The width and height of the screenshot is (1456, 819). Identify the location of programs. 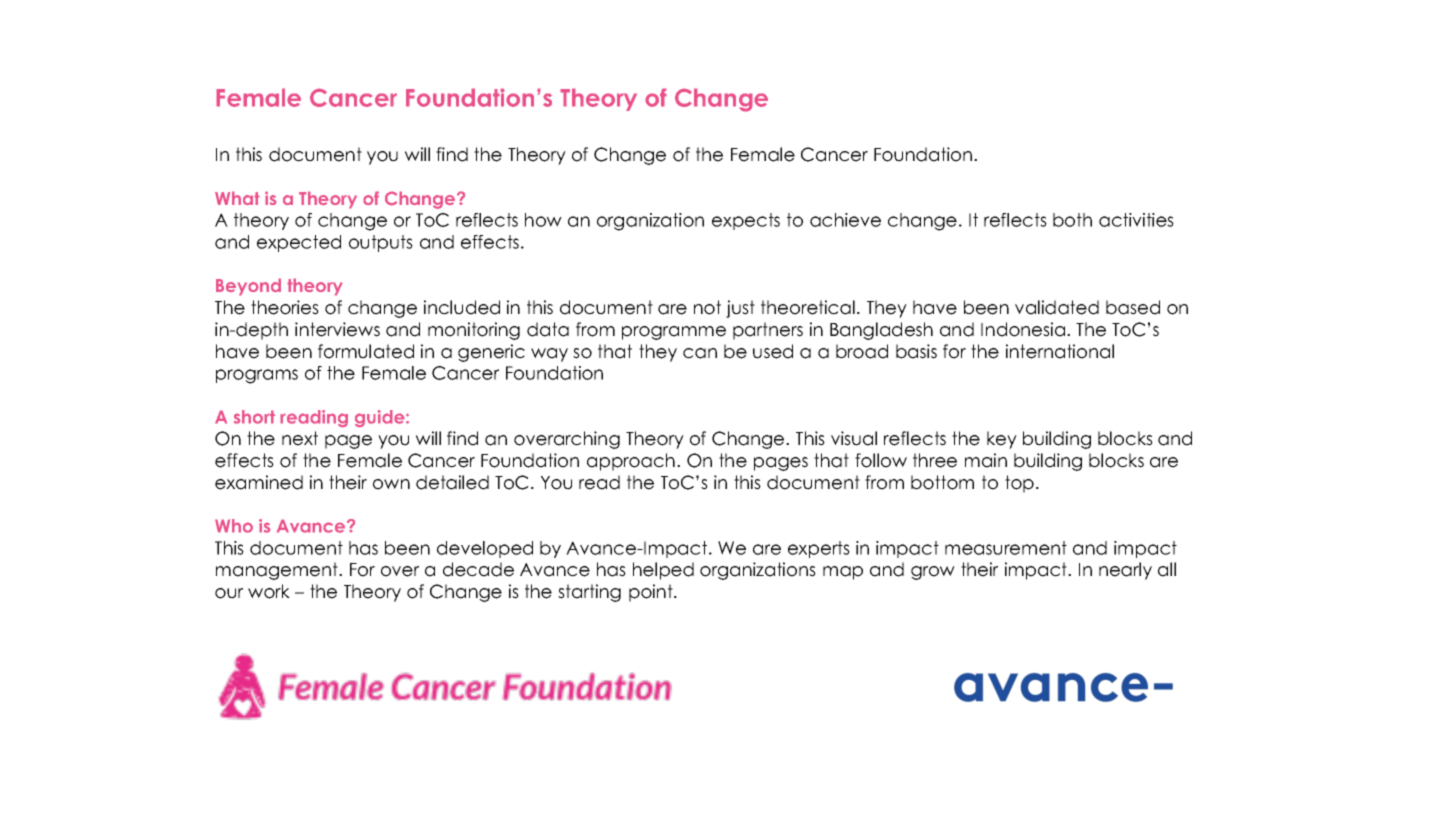
(257, 376).
